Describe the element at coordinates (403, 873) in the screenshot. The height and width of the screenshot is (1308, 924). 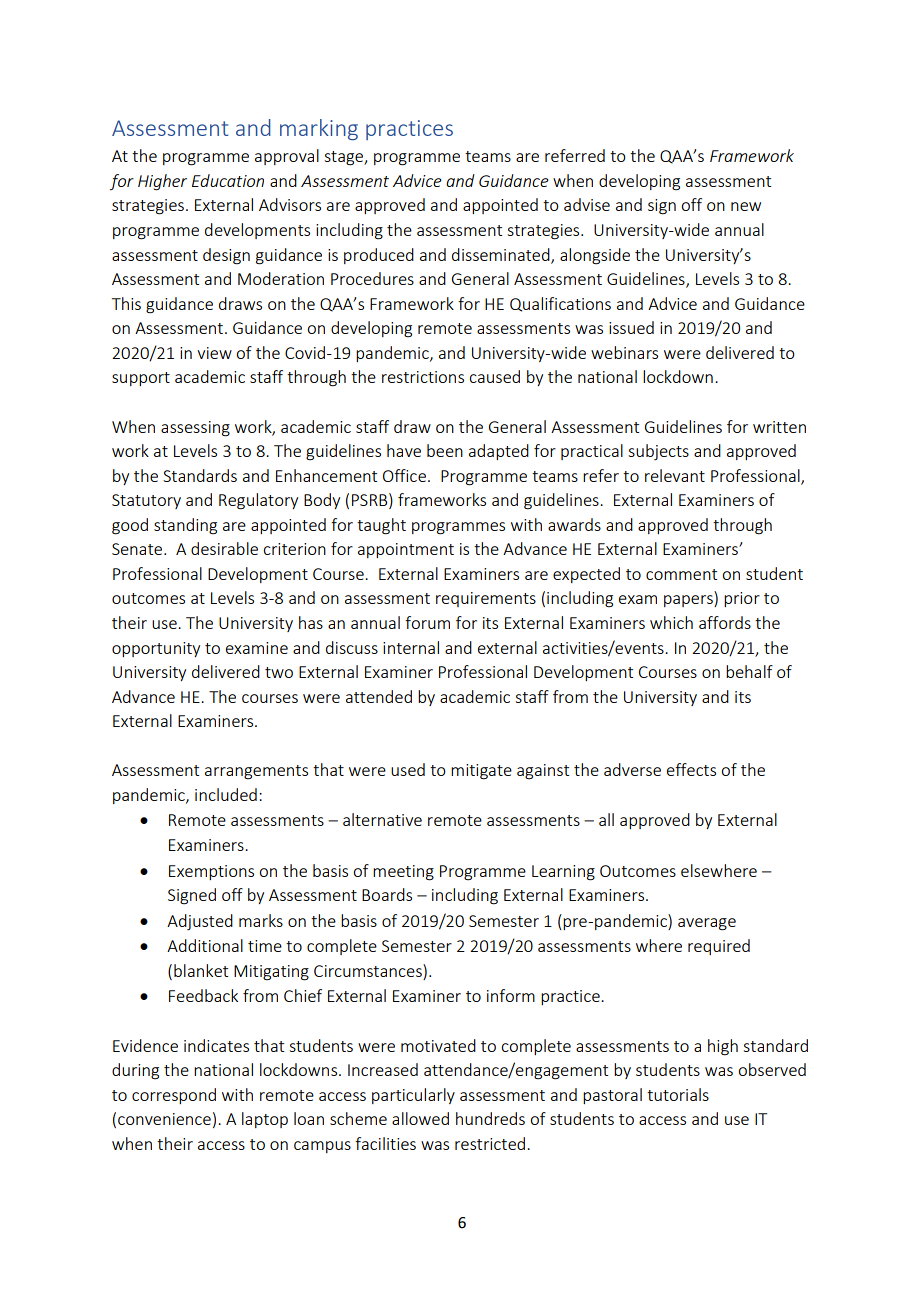
I see `meeting` at that location.
